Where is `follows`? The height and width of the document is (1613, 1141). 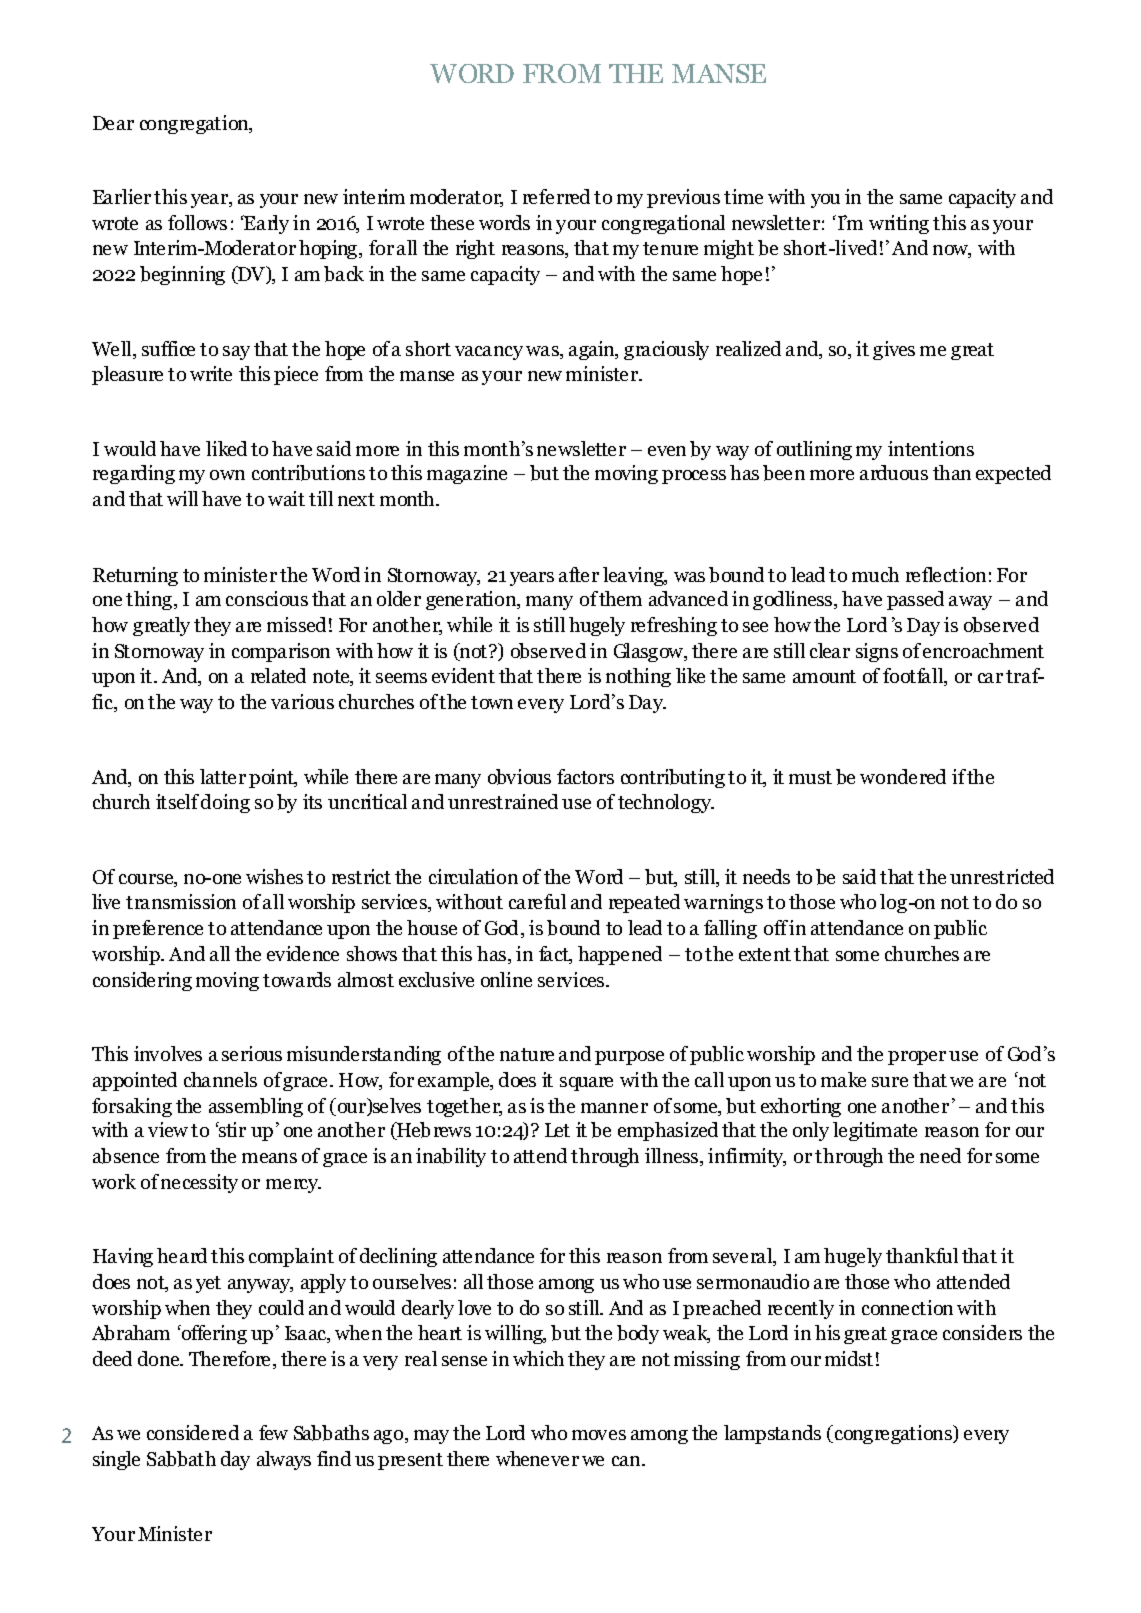
follows is located at coordinates (197, 222).
